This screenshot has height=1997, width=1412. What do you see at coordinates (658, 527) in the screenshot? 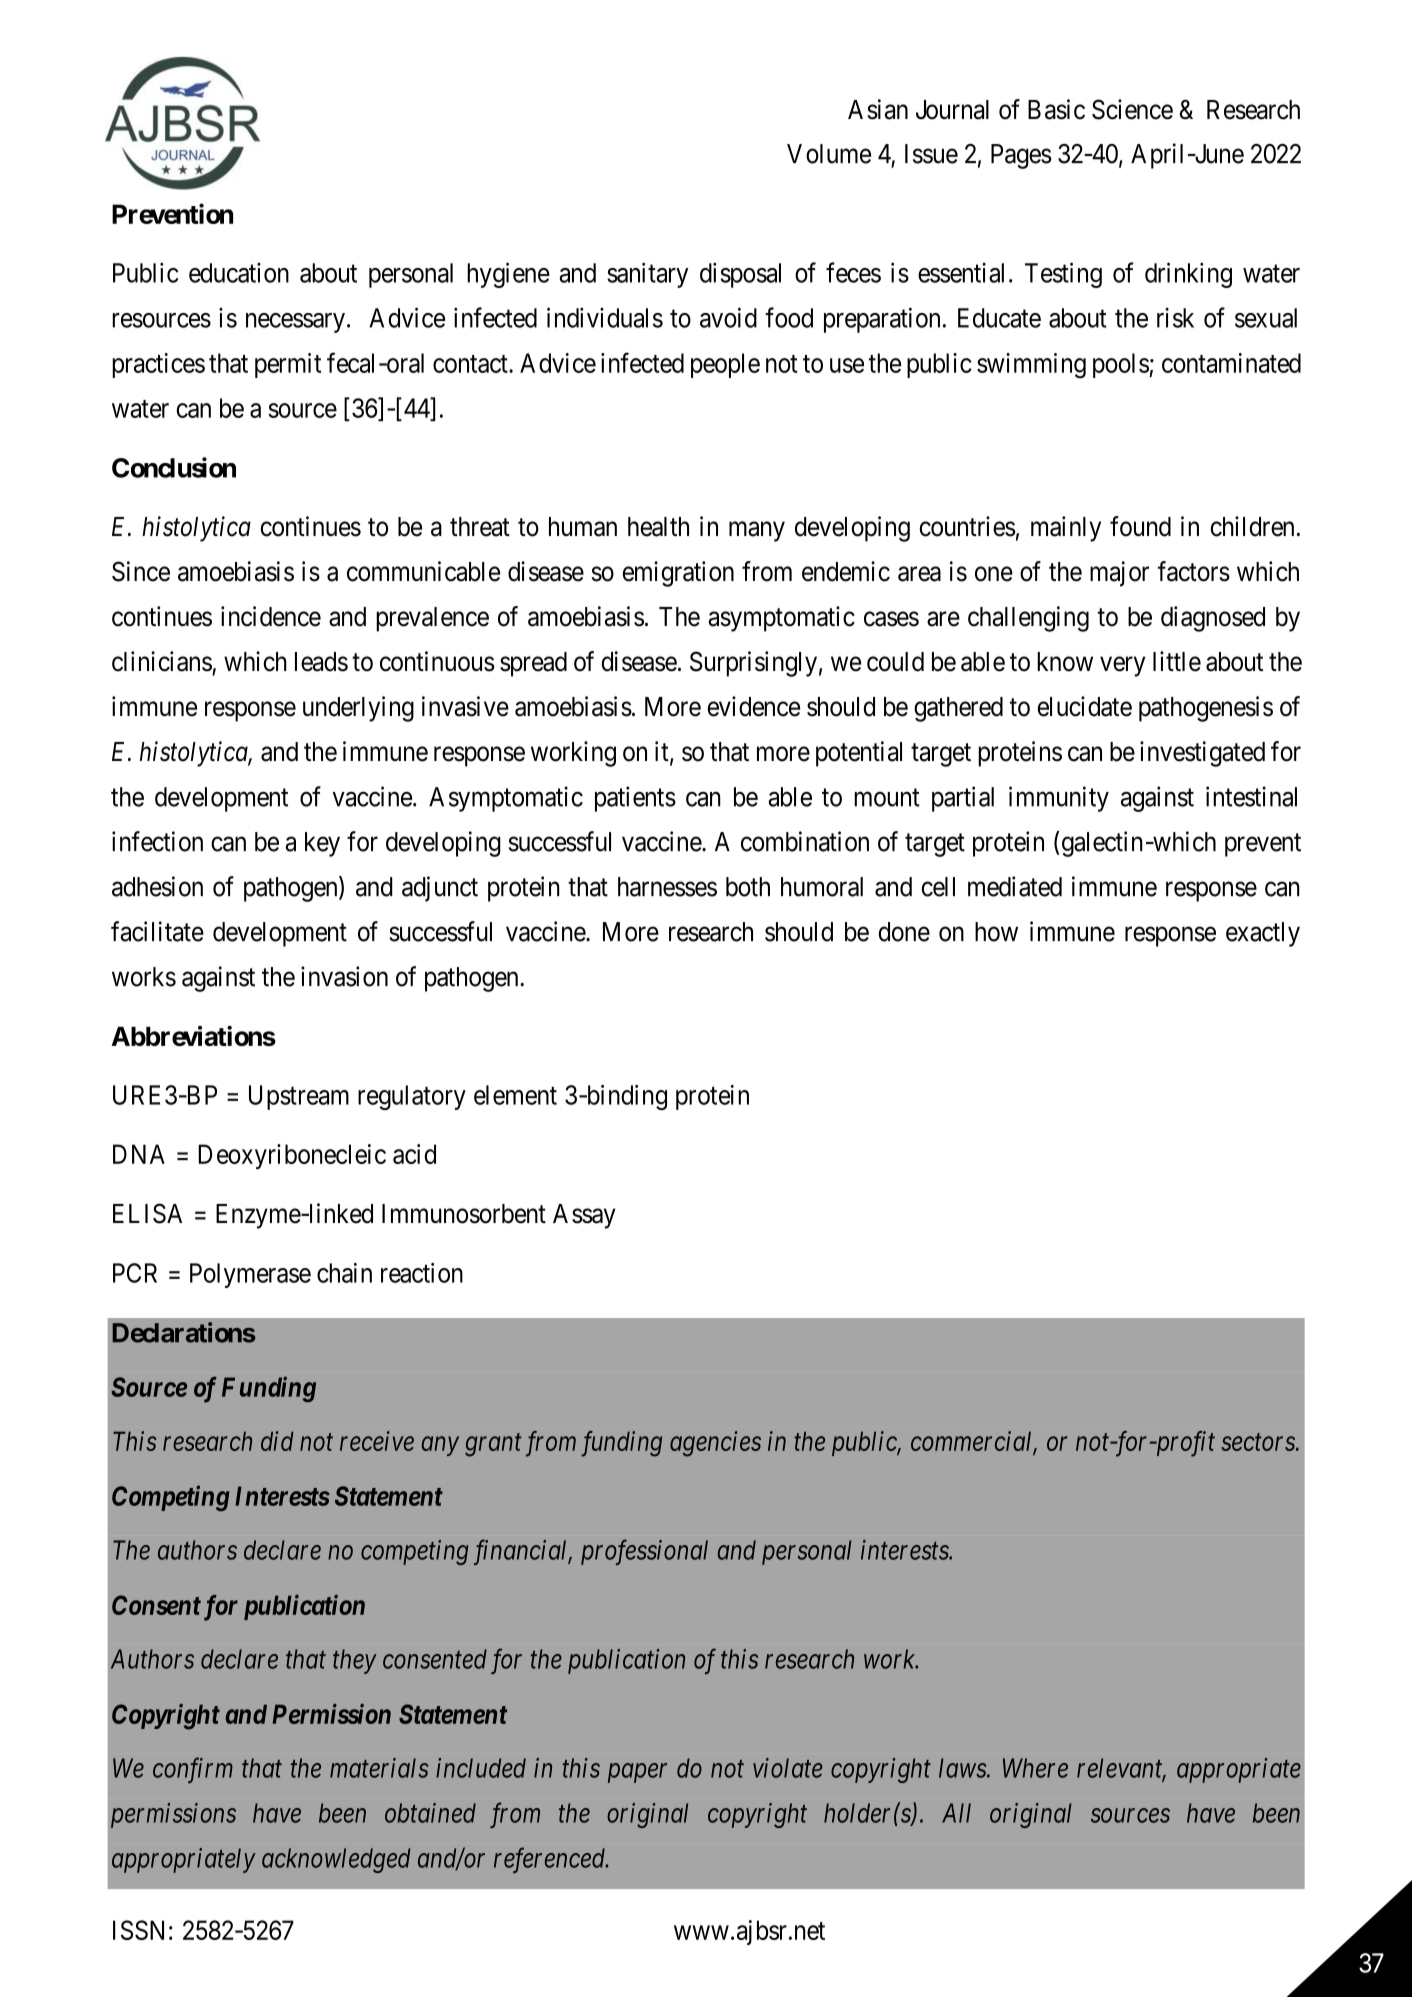
I see `health` at bounding box center [658, 527].
